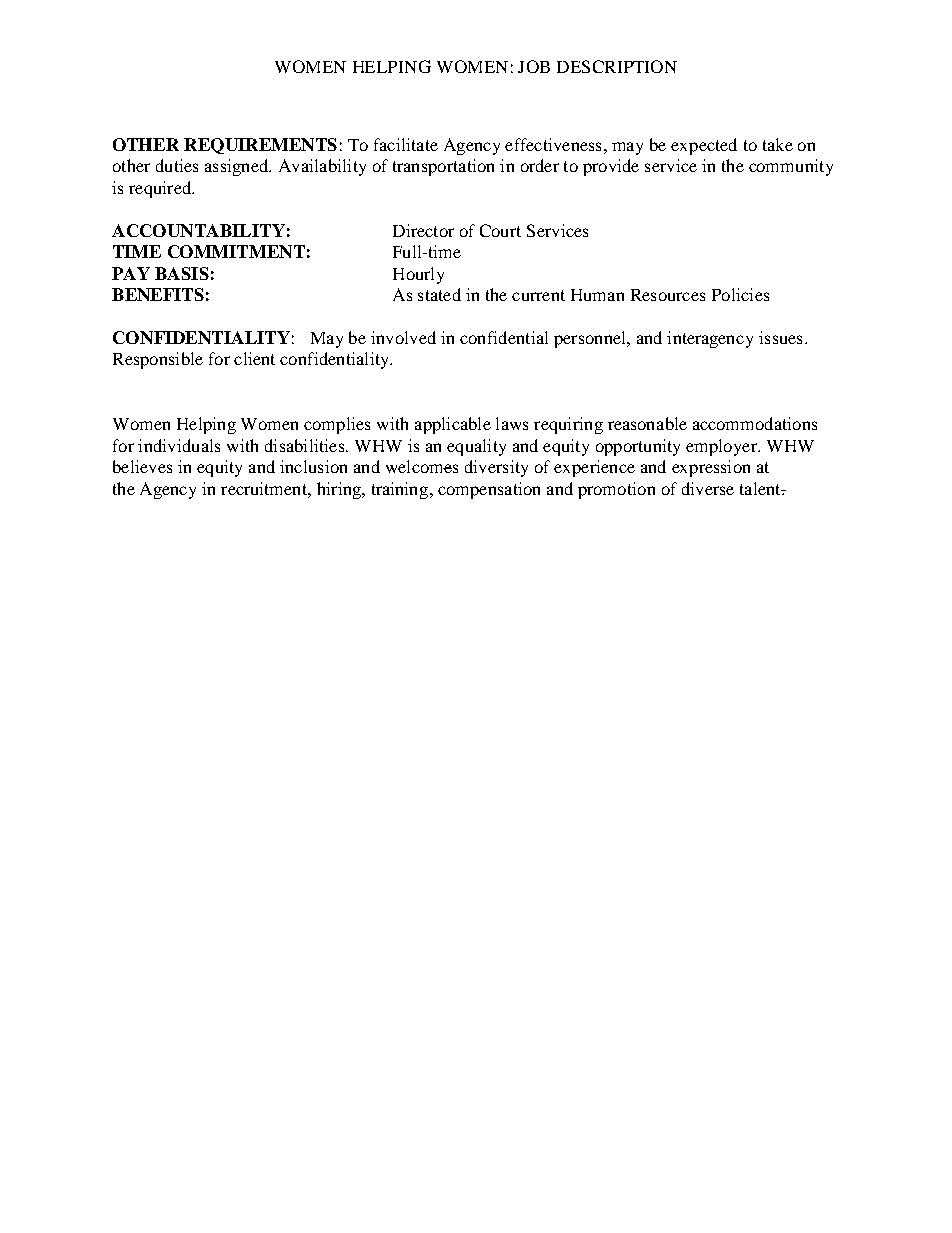 The image size is (952, 1233). I want to click on JOB, so click(534, 66).
